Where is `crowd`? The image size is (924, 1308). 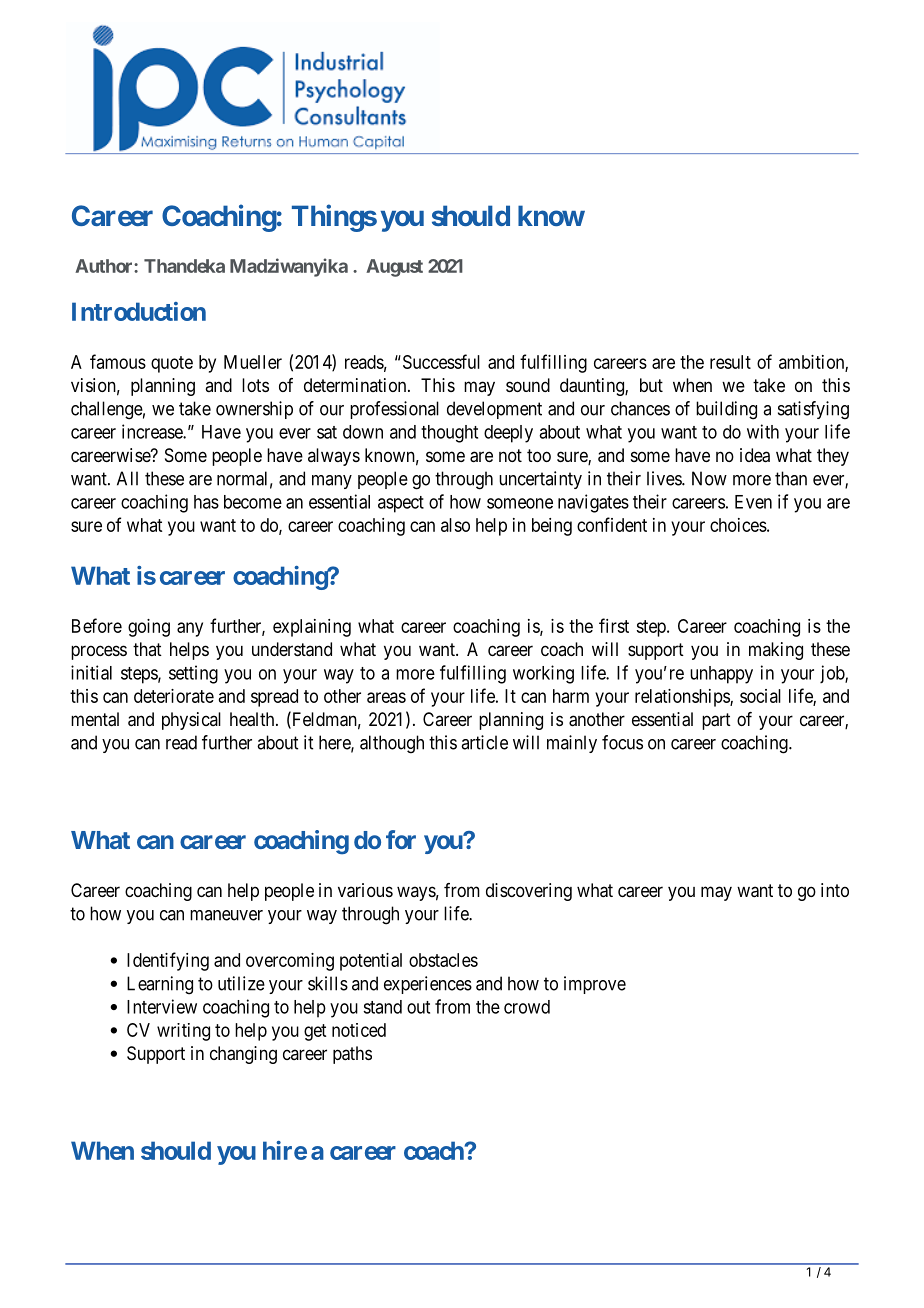
crowd is located at coordinates (527, 1007).
